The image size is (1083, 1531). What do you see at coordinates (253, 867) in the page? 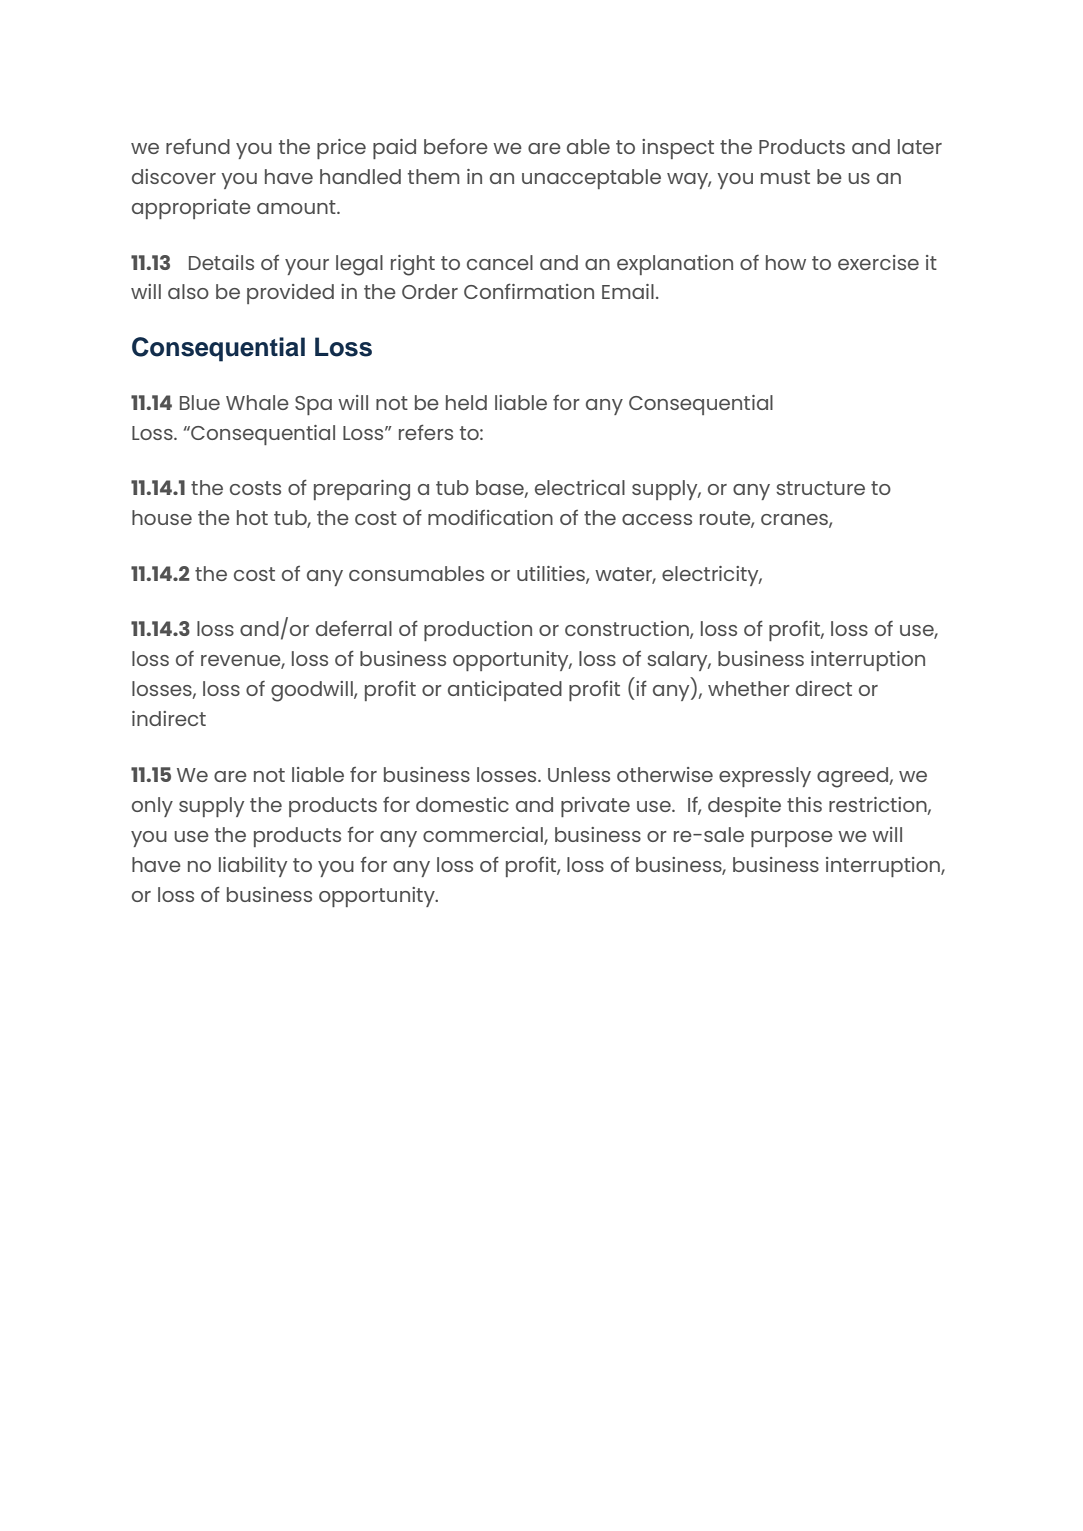
I see `liability` at bounding box center [253, 867].
